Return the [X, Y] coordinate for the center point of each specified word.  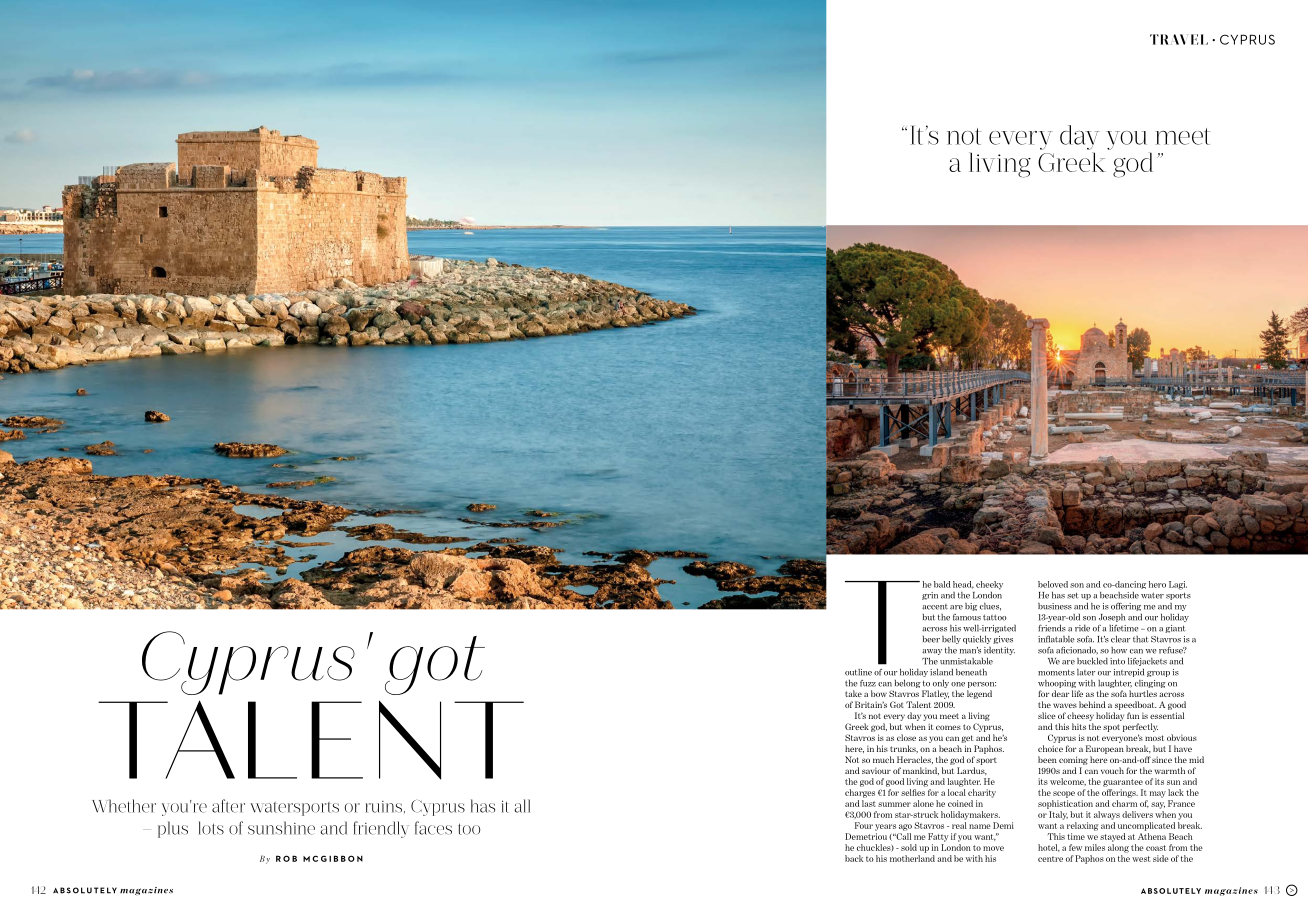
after [228, 806]
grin [930, 596]
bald [942, 584]
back [854, 858]
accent [935, 607]
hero [1157, 584]
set [1073, 595]
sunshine [281, 828]
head [963, 585]
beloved [1053, 584]
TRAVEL [1179, 39]
